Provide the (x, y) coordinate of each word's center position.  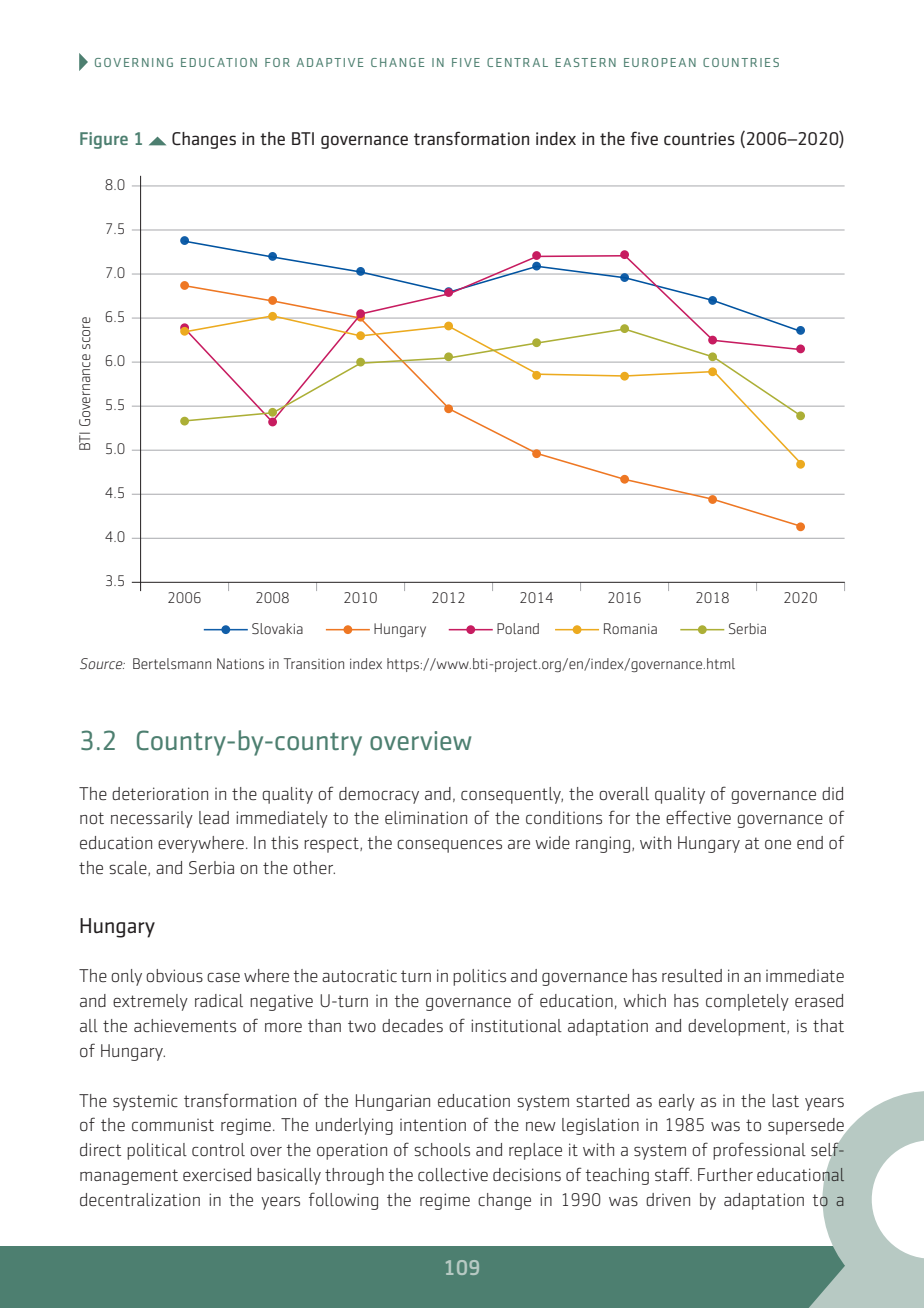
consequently (512, 795)
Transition (314, 663)
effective (698, 817)
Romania (630, 628)
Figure (104, 140)
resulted (692, 976)
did (832, 793)
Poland (518, 628)
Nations (240, 663)
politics (479, 977)
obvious (174, 975)
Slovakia (277, 628)
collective (453, 1175)
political (157, 1151)
